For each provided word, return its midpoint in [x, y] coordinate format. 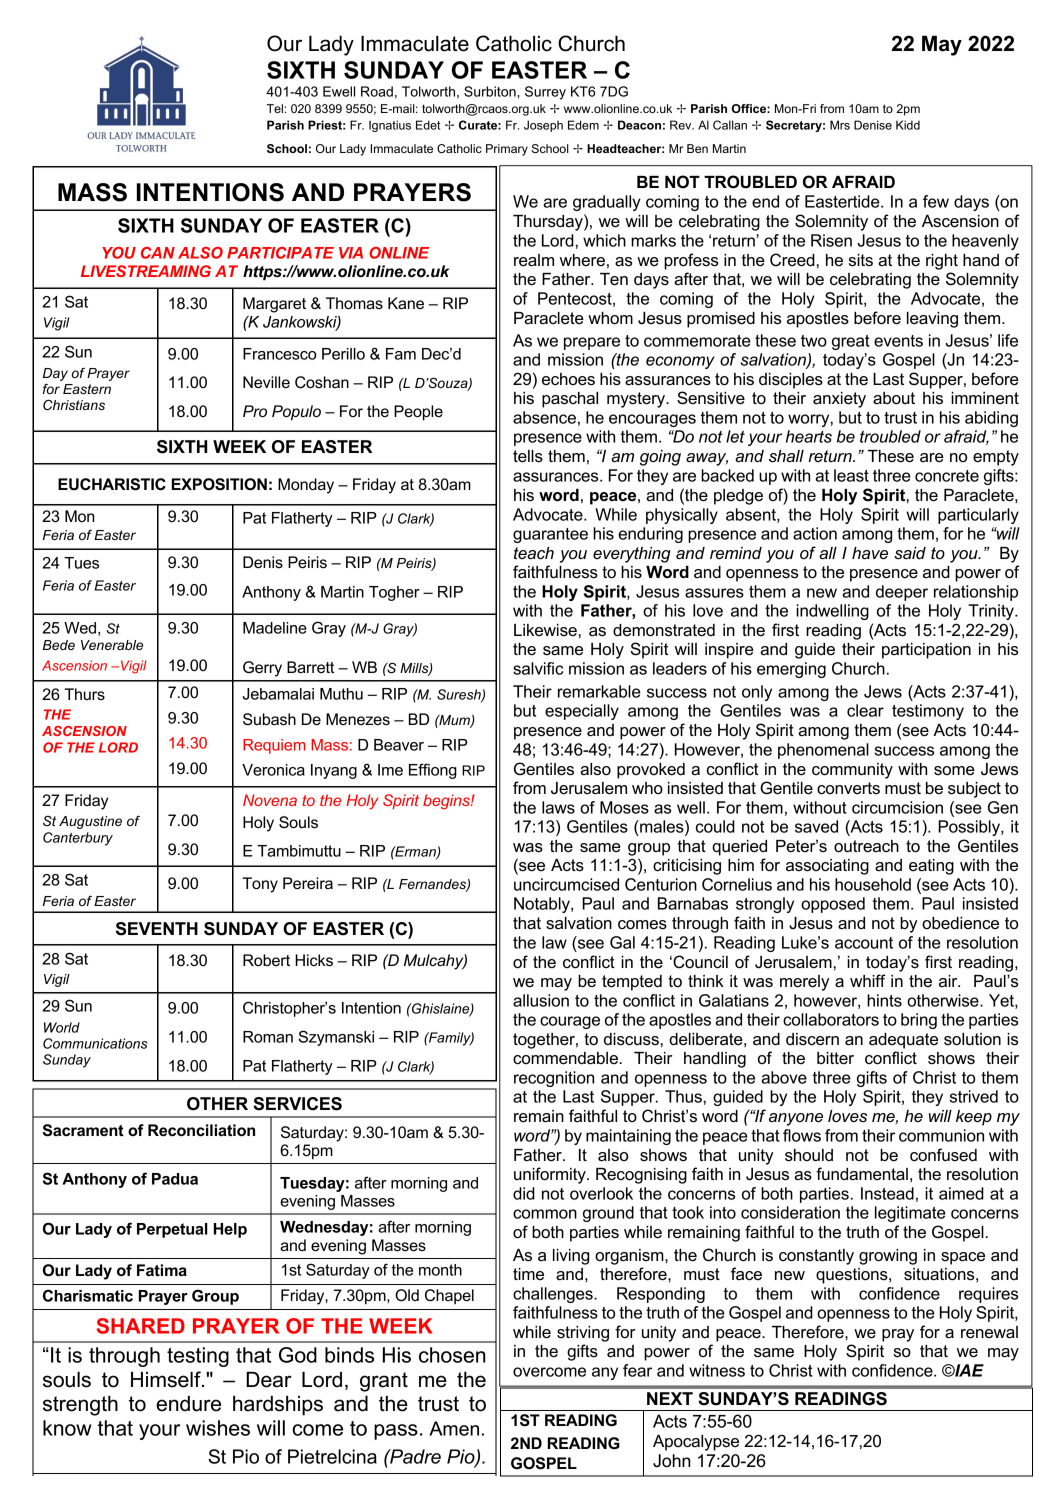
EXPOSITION [219, 484]
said [910, 553]
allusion [541, 1000]
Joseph [543, 126]
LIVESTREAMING [146, 271]
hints [884, 1000]
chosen [452, 1355]
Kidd [908, 125]
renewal [989, 1332]
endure [188, 1403]
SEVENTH [157, 929]
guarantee [550, 535]
